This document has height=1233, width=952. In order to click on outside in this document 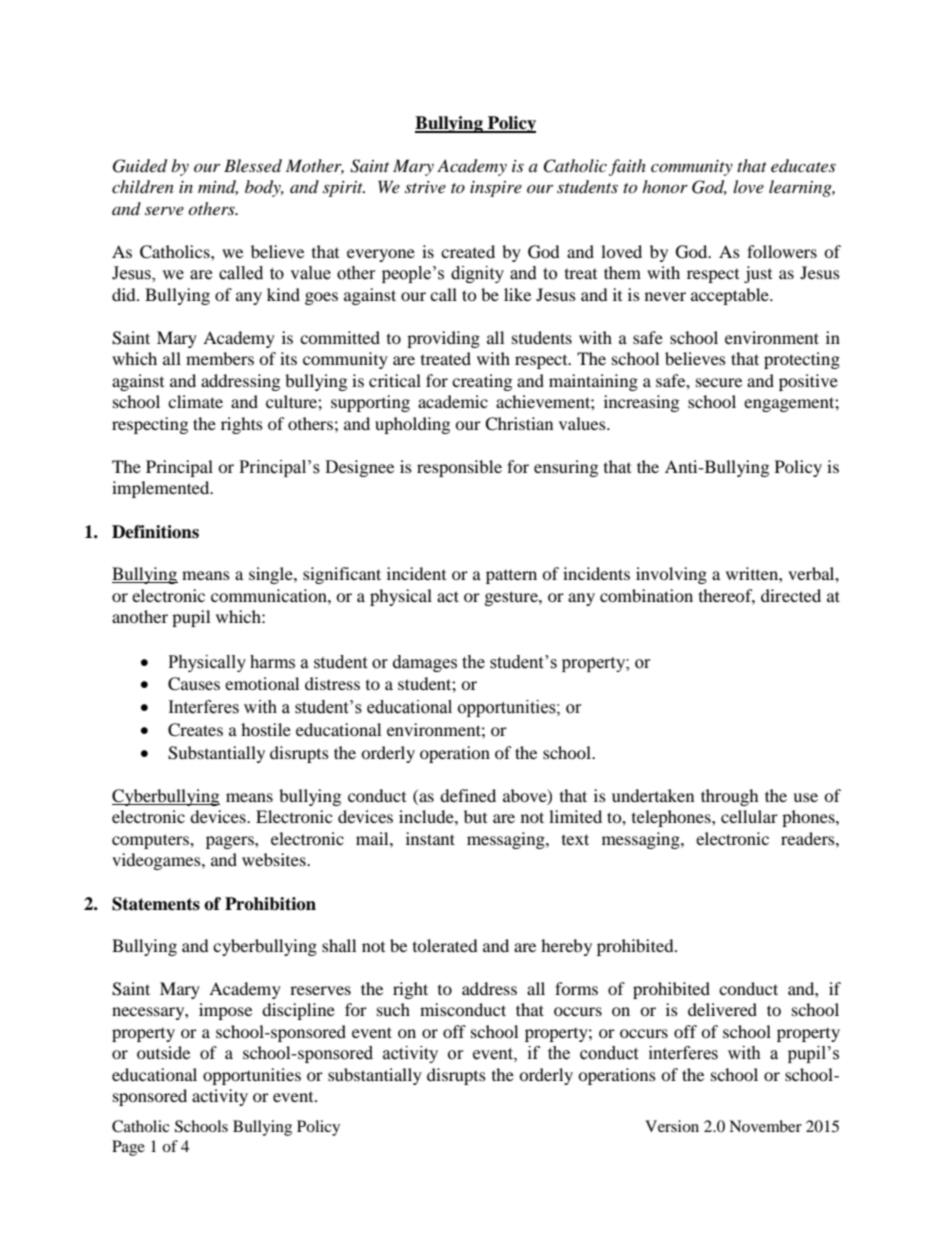, I will do `click(163, 1052)`.
